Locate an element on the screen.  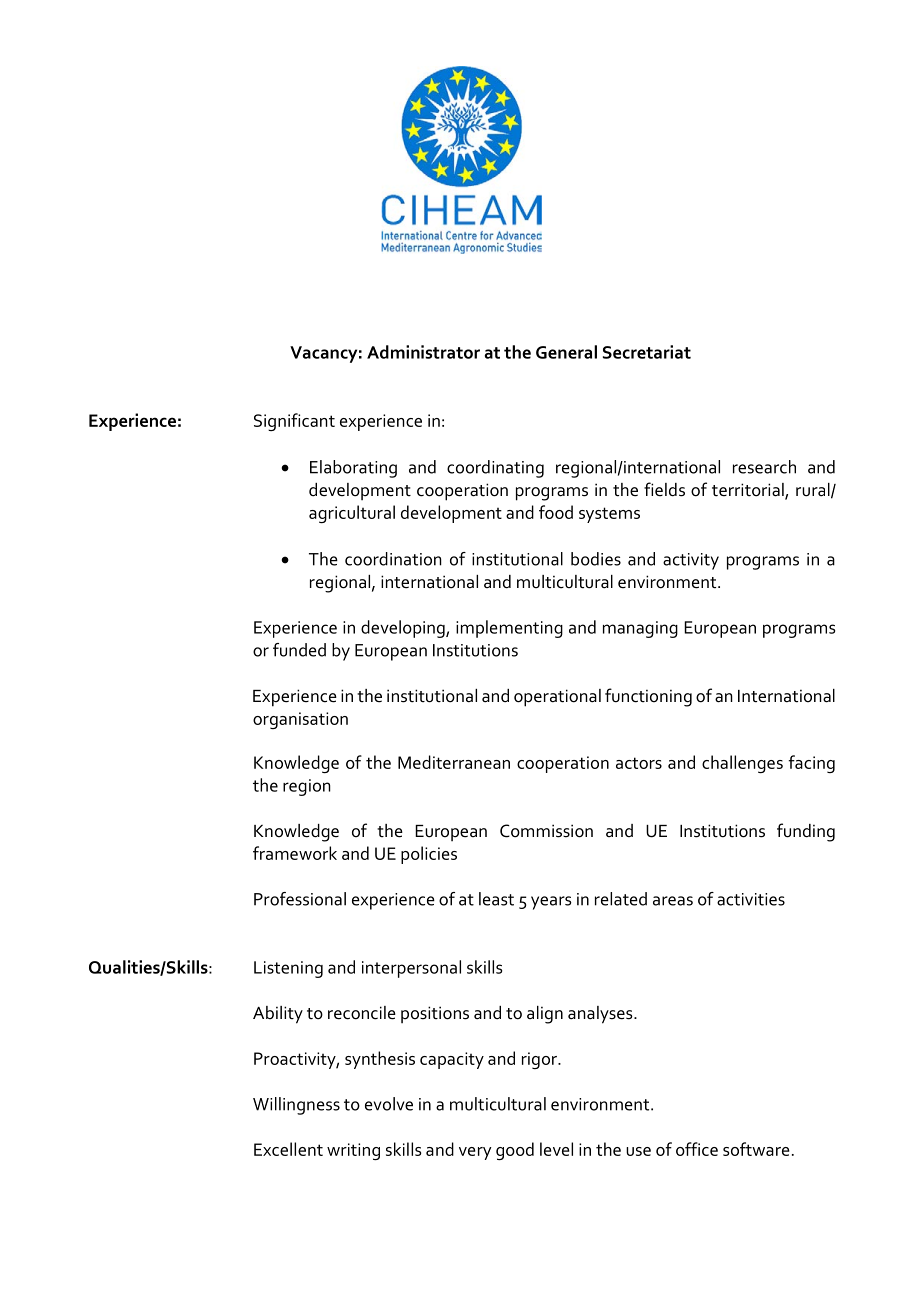
Secretariat is located at coordinates (647, 352).
